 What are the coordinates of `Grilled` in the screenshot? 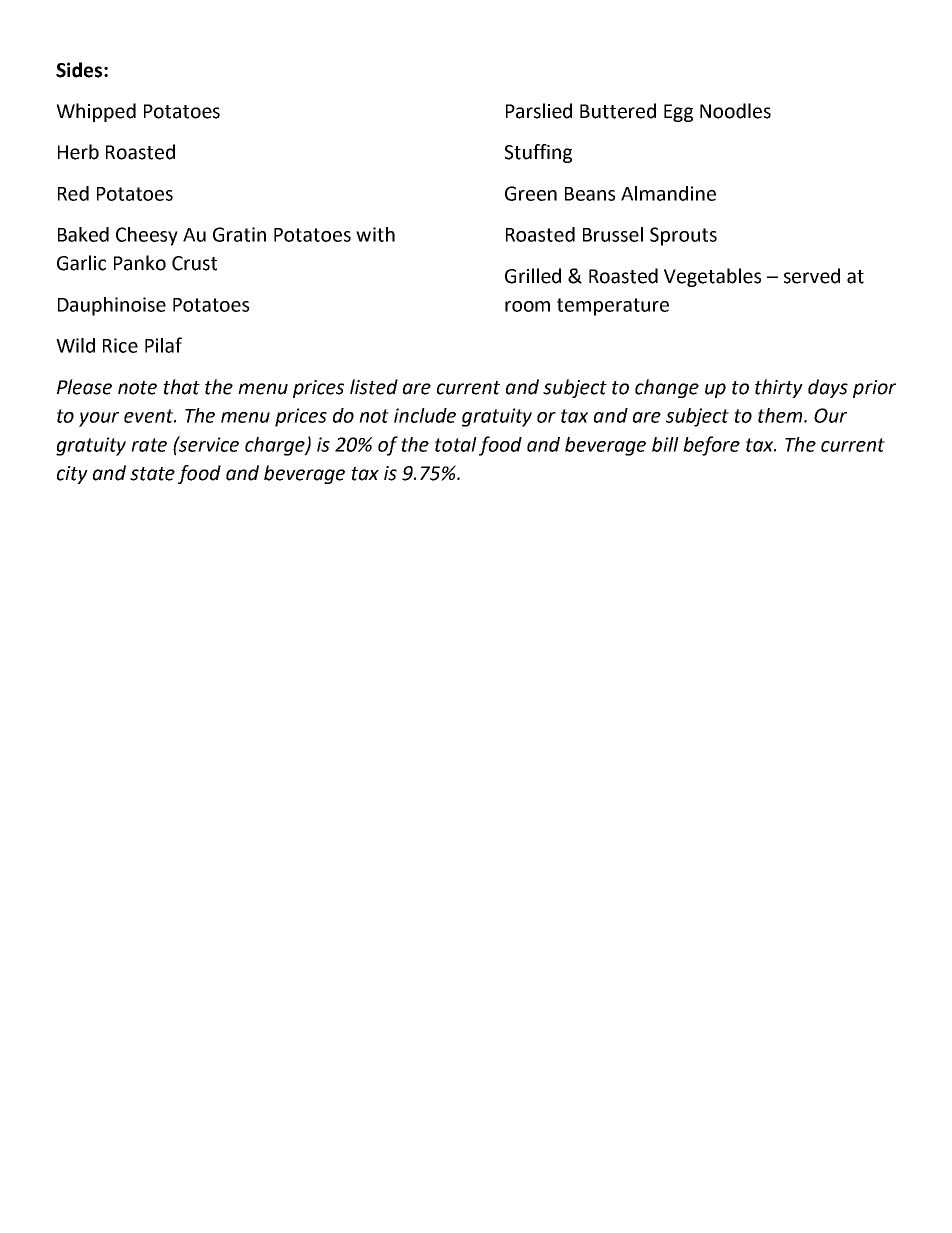 It's located at (533, 276).
